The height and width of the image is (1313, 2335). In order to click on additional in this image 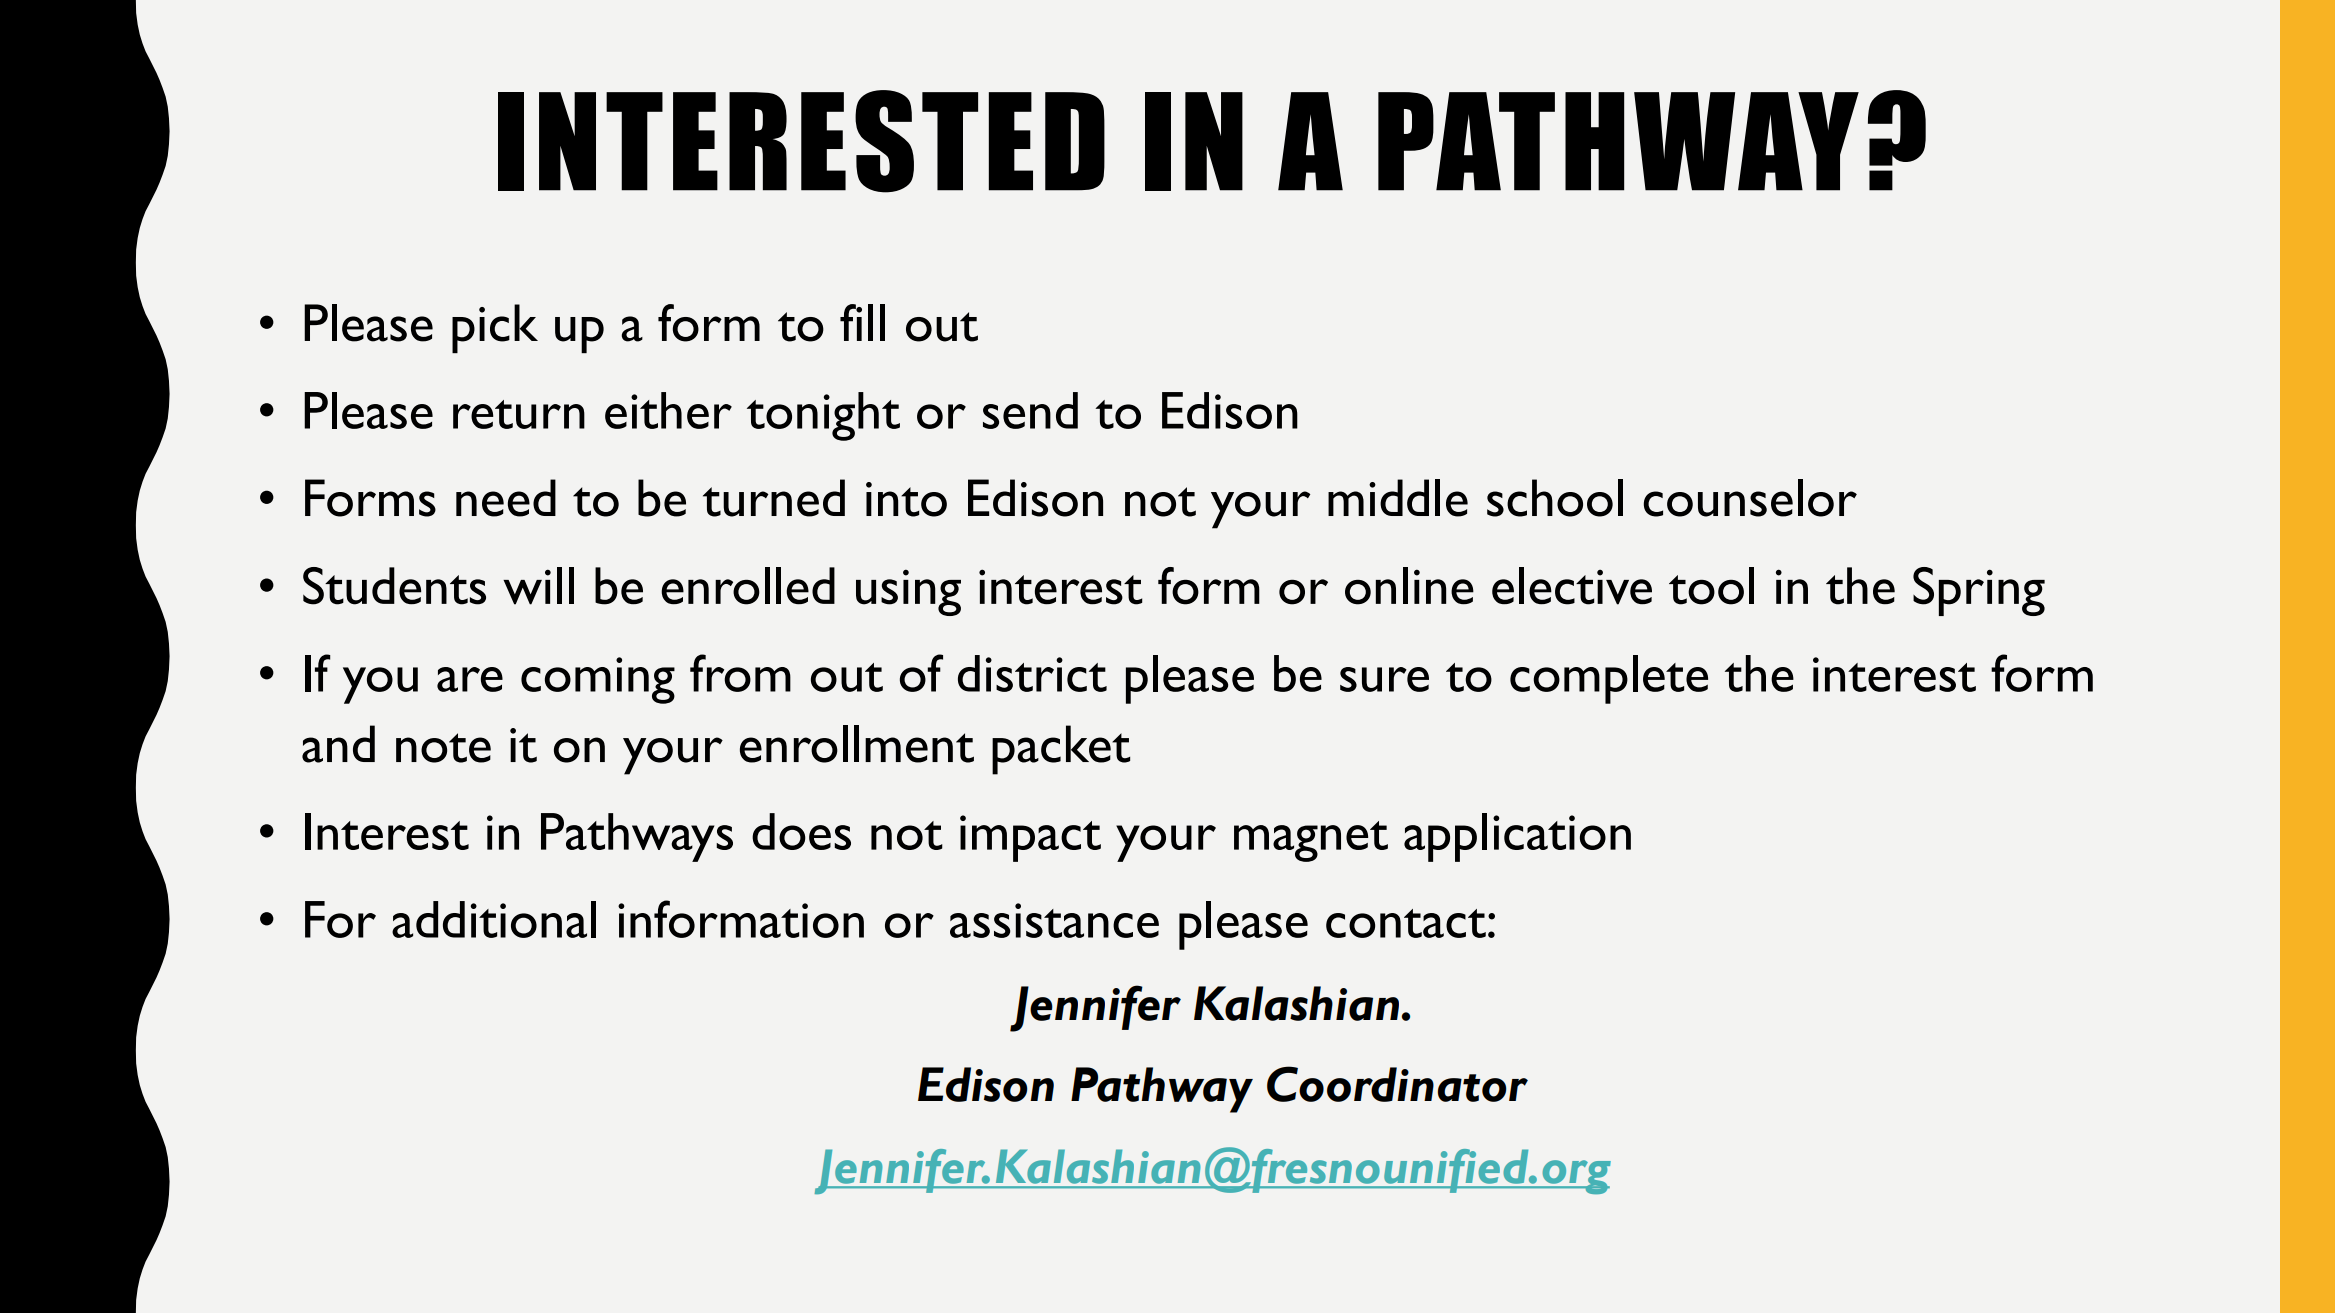, I will do `click(494, 919)`.
